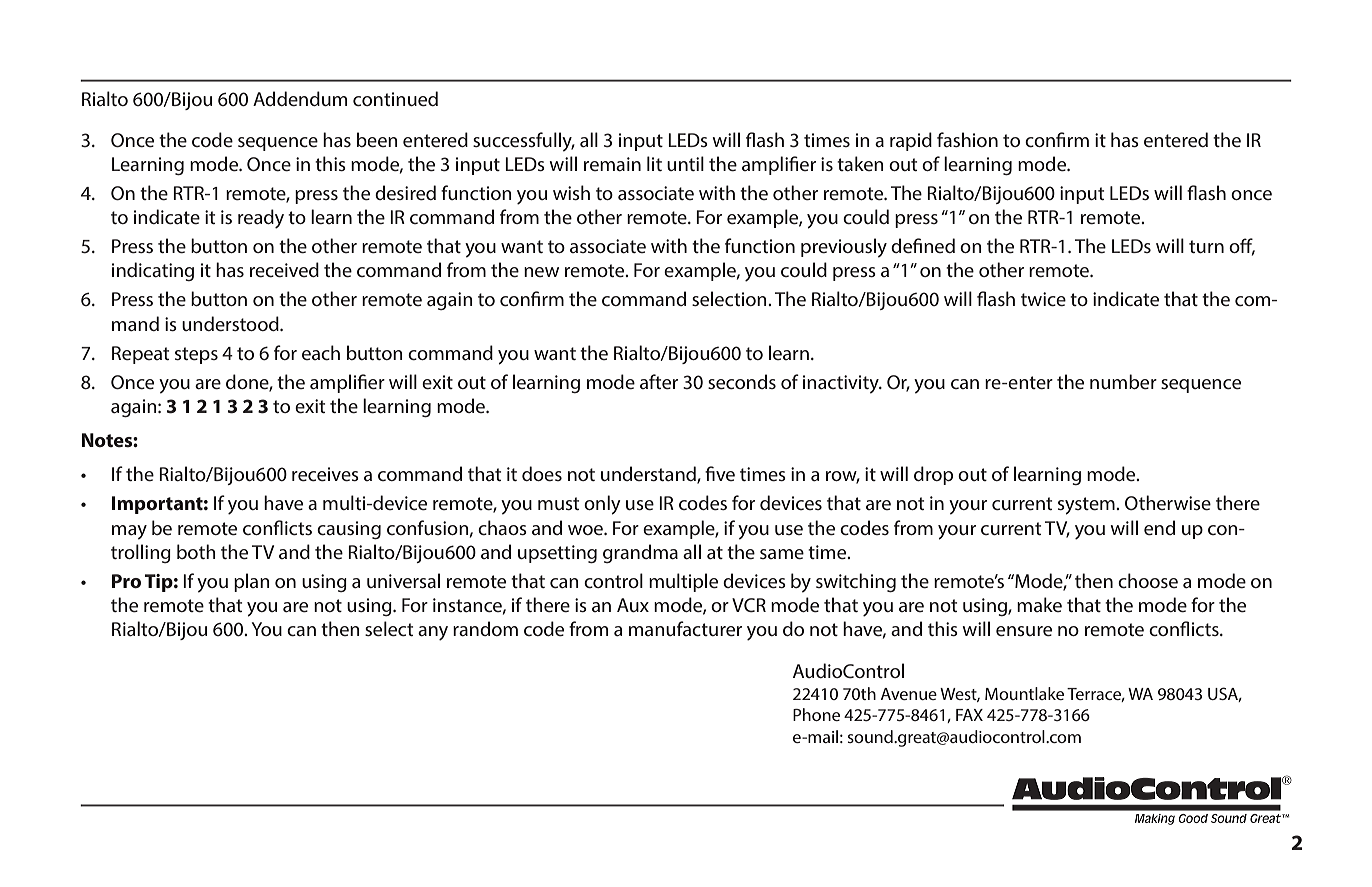 The height and width of the screenshot is (887, 1372). What do you see at coordinates (1087, 506) in the screenshot?
I see `system` at bounding box center [1087, 506].
